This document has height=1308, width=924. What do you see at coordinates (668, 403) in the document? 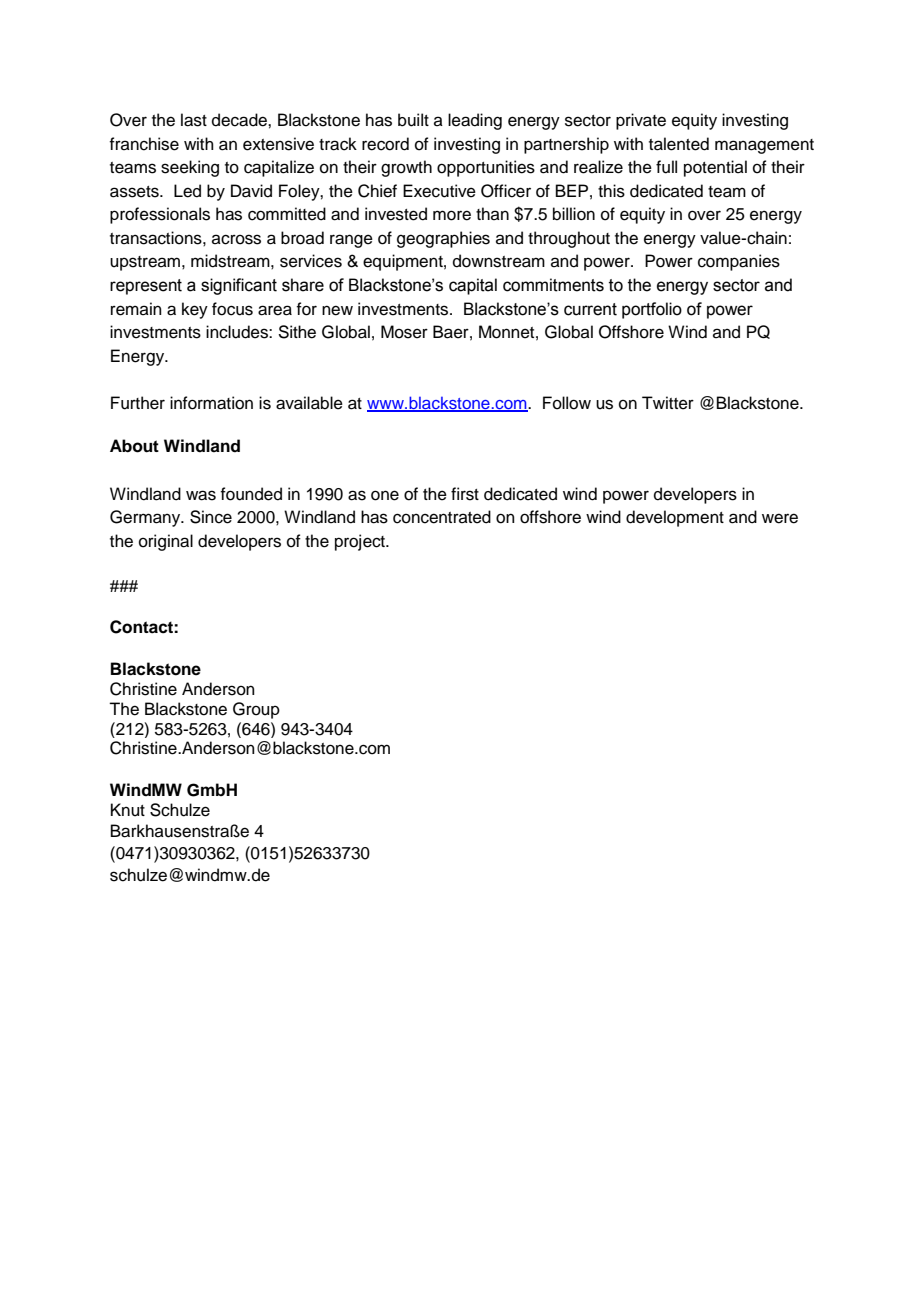
I see `Twitter` at bounding box center [668, 403].
